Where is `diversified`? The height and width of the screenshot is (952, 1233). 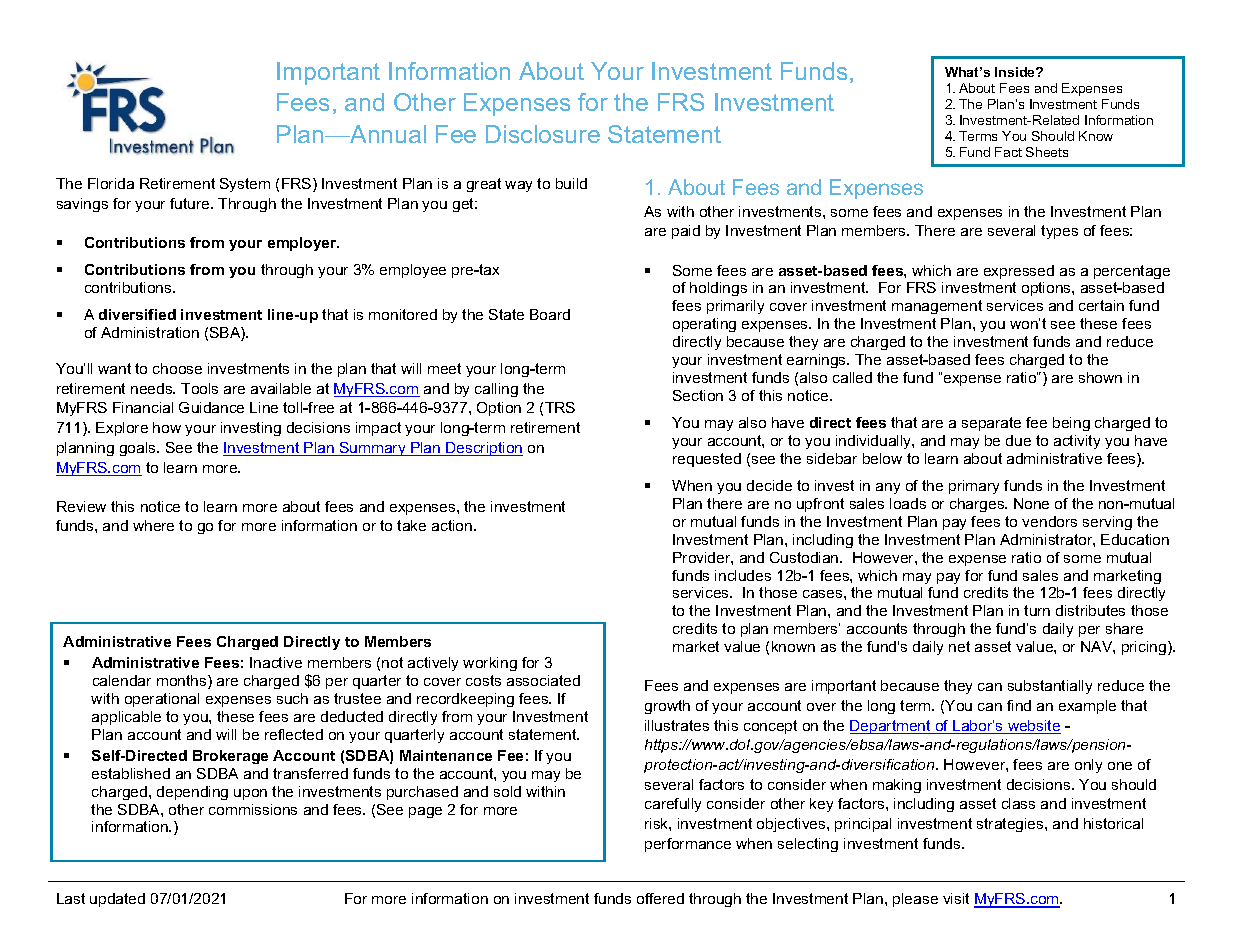 diversified is located at coordinates (137, 314).
